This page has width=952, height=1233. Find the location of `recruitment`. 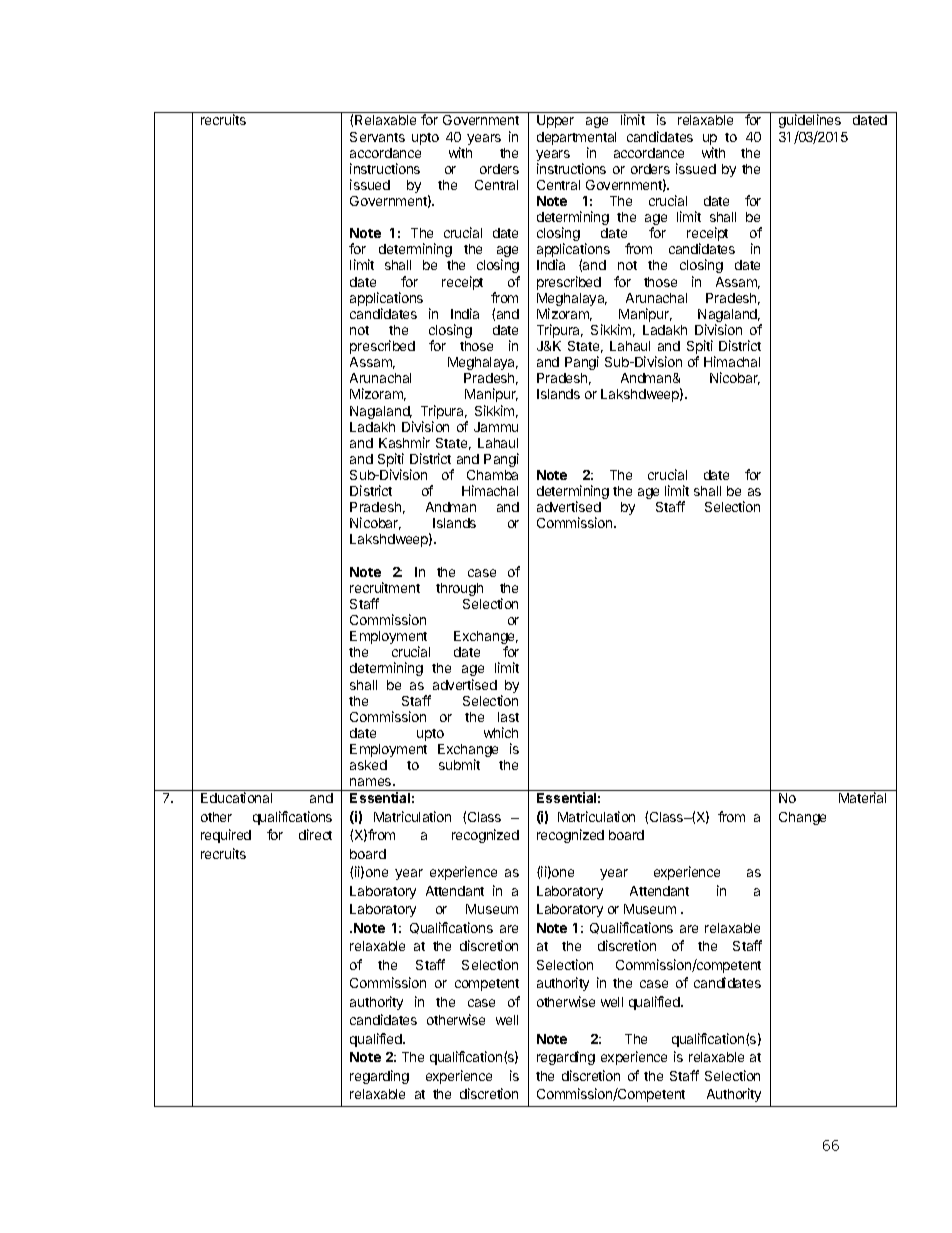

recruitment is located at coordinates (385, 587).
